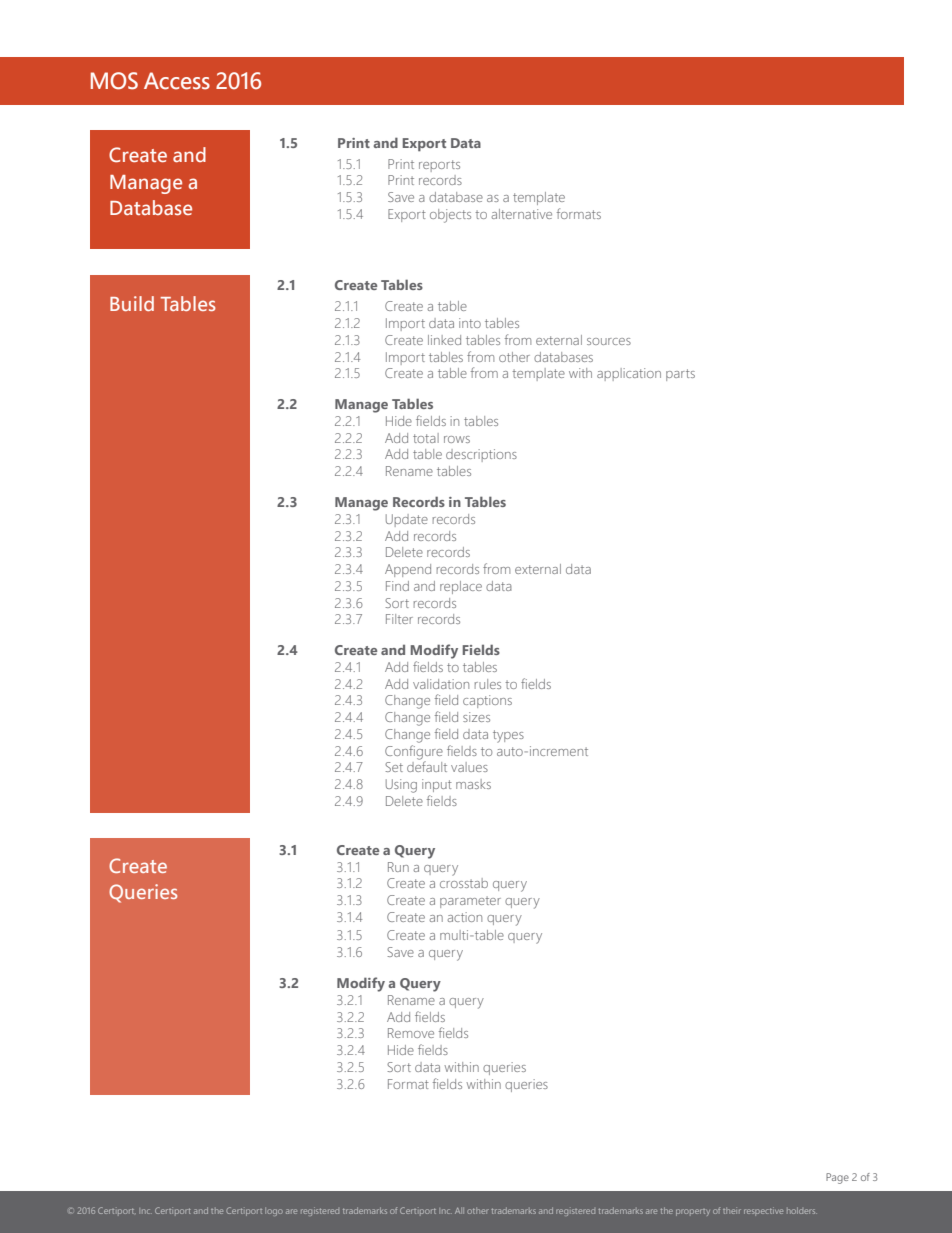 The height and width of the screenshot is (1233, 952). What do you see at coordinates (459, 1211) in the screenshot?
I see `All` at bounding box center [459, 1211].
